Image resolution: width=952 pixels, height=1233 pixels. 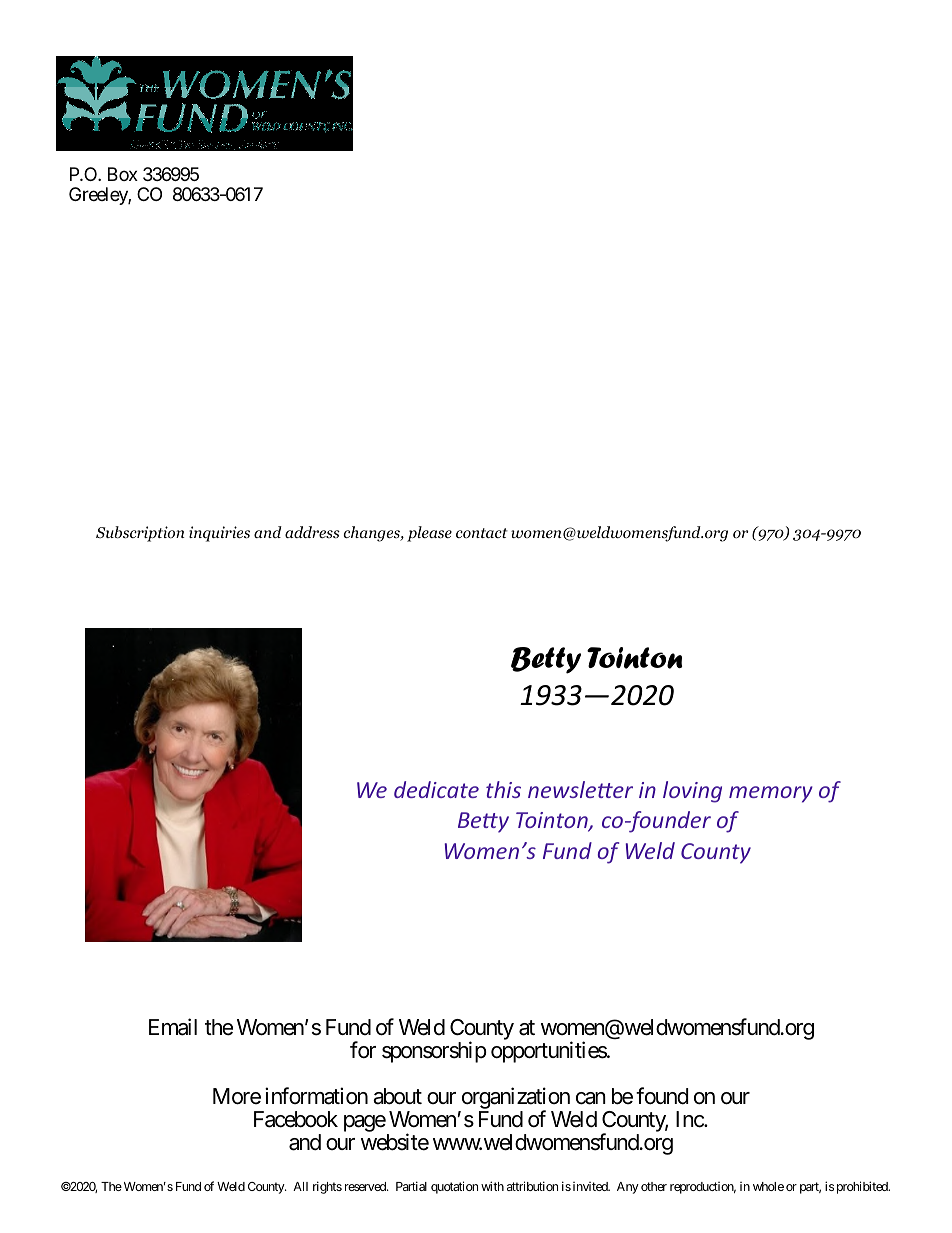 I want to click on Betty, so click(x=546, y=660).
